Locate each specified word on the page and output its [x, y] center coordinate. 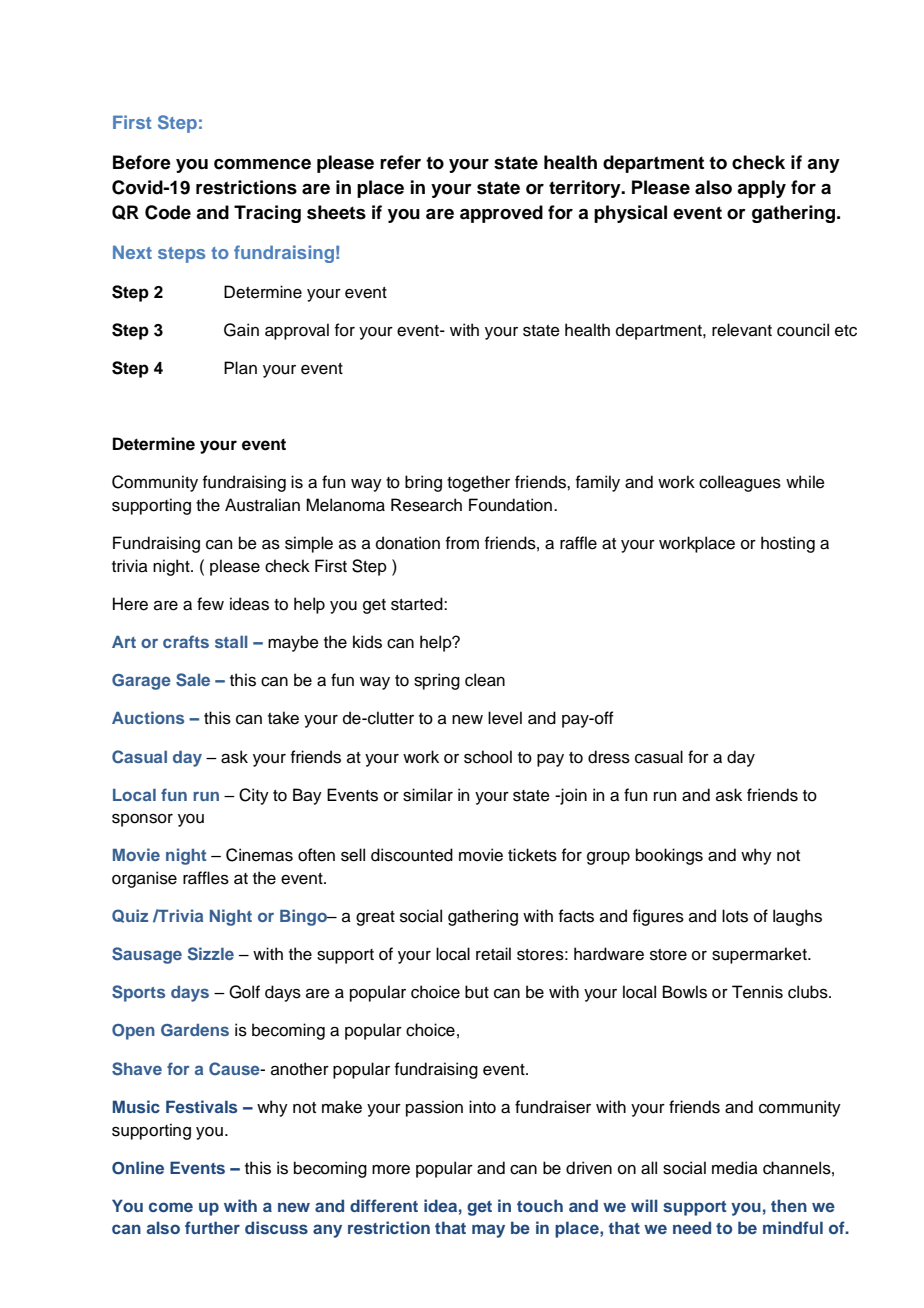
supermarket [760, 955]
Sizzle [211, 954]
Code [168, 212]
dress [609, 757]
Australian [262, 505]
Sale [193, 680]
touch [540, 1205]
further [212, 1227]
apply [761, 189]
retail [493, 954]
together [478, 483]
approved [501, 214]
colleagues [740, 483]
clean [485, 680]
